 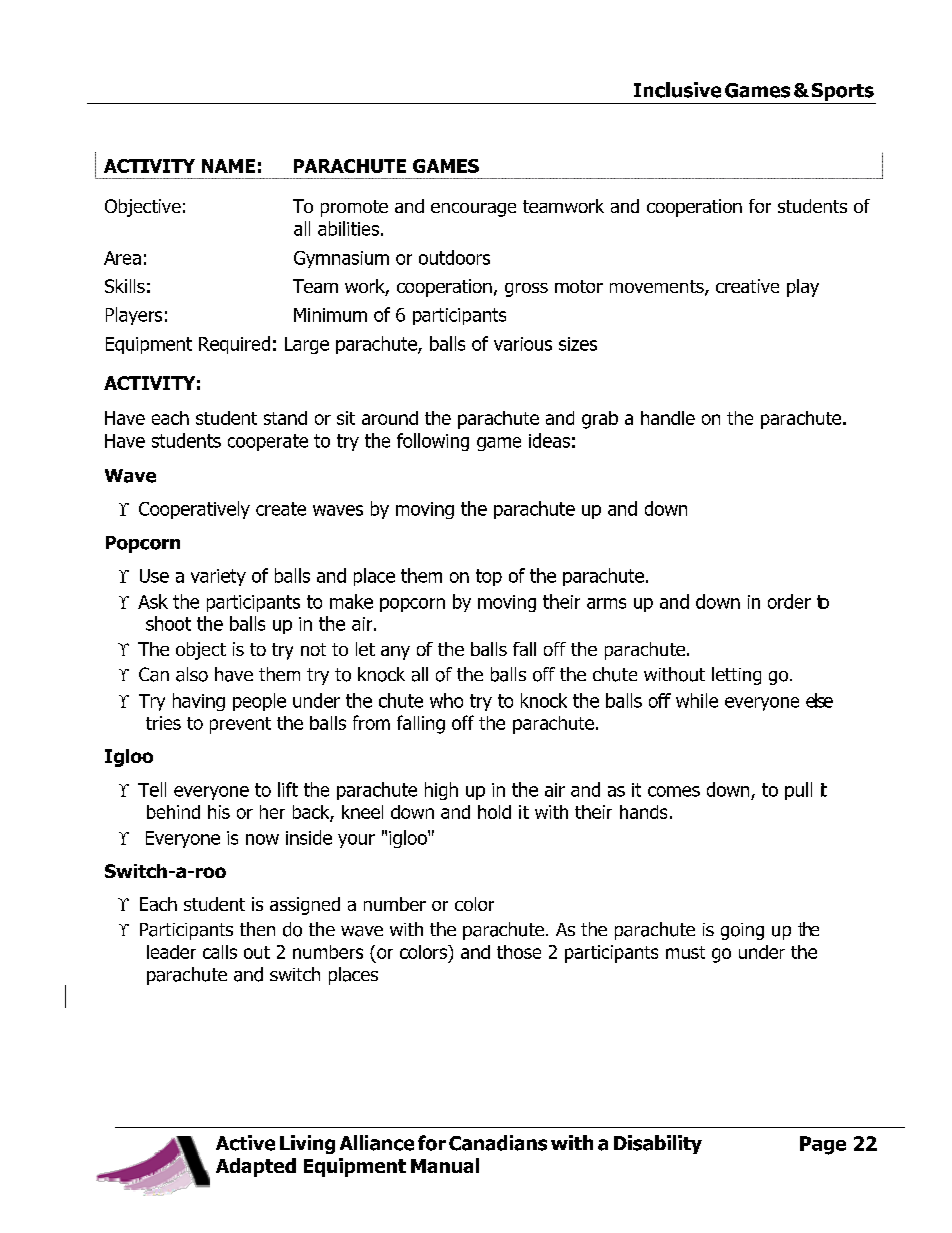 I want to click on Active, so click(x=245, y=1143).
